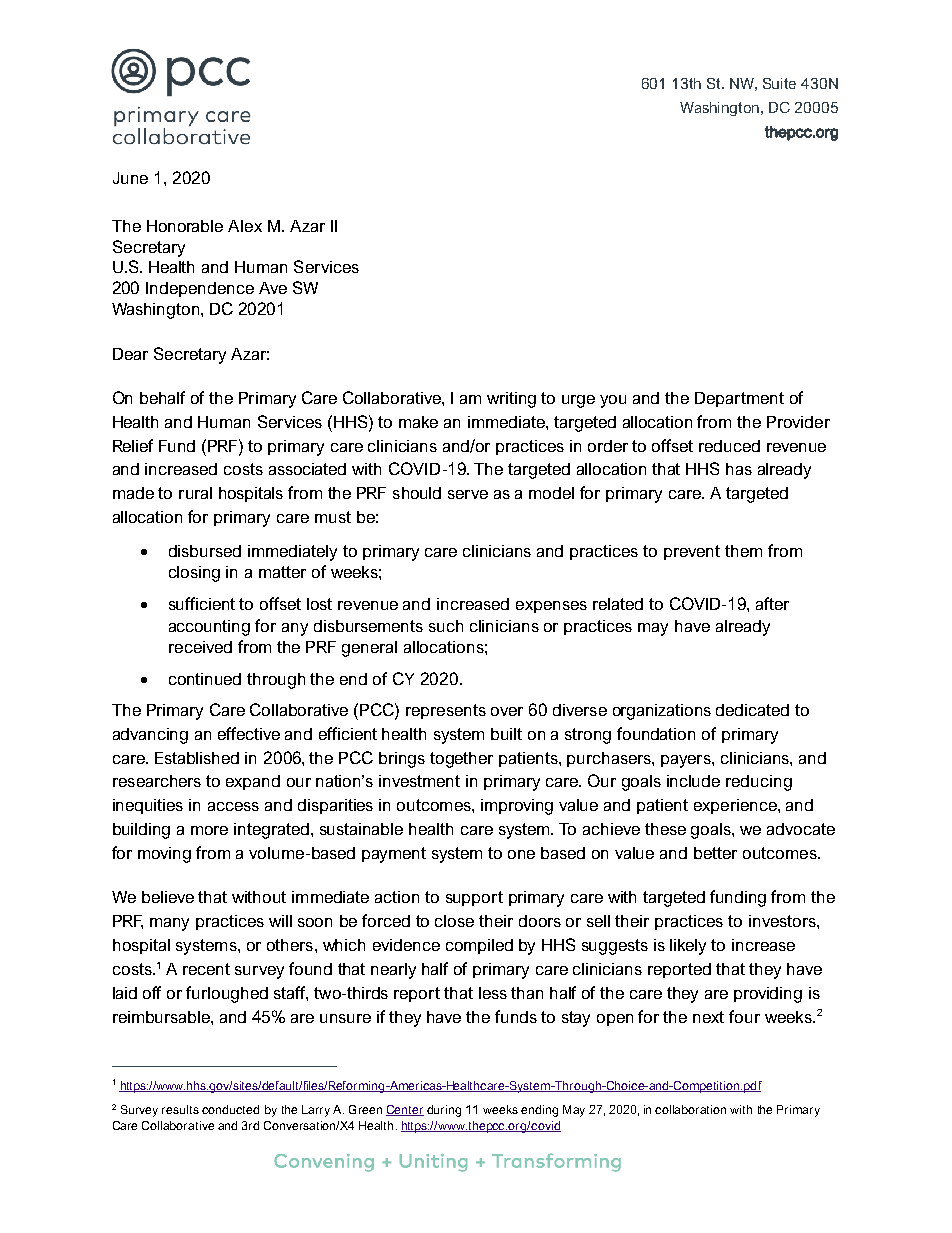 This image has height=1233, width=952. What do you see at coordinates (245, 226) in the image?
I see `Alex` at bounding box center [245, 226].
